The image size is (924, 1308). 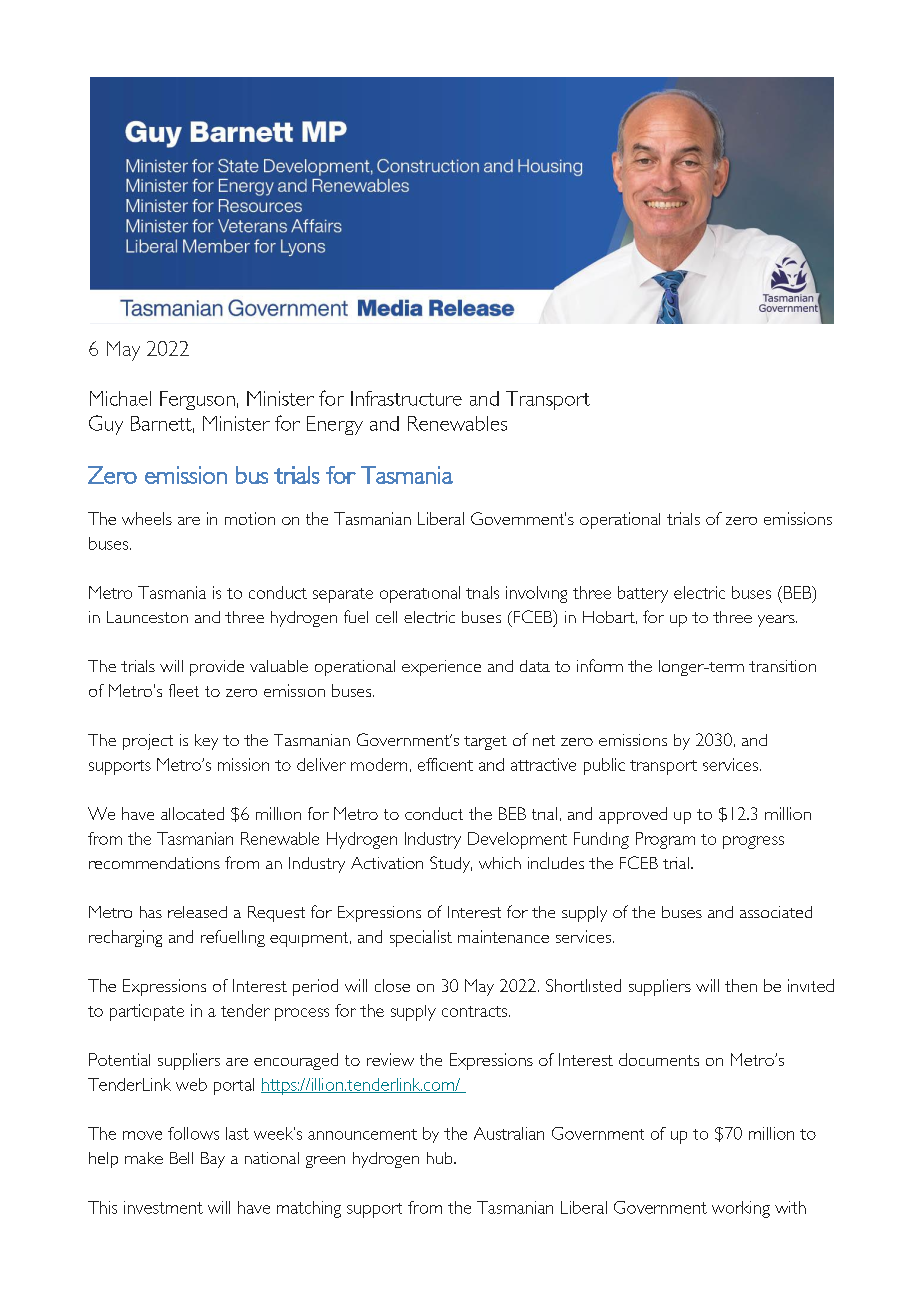 What do you see at coordinates (386, 617) in the screenshot?
I see `cell` at bounding box center [386, 617].
